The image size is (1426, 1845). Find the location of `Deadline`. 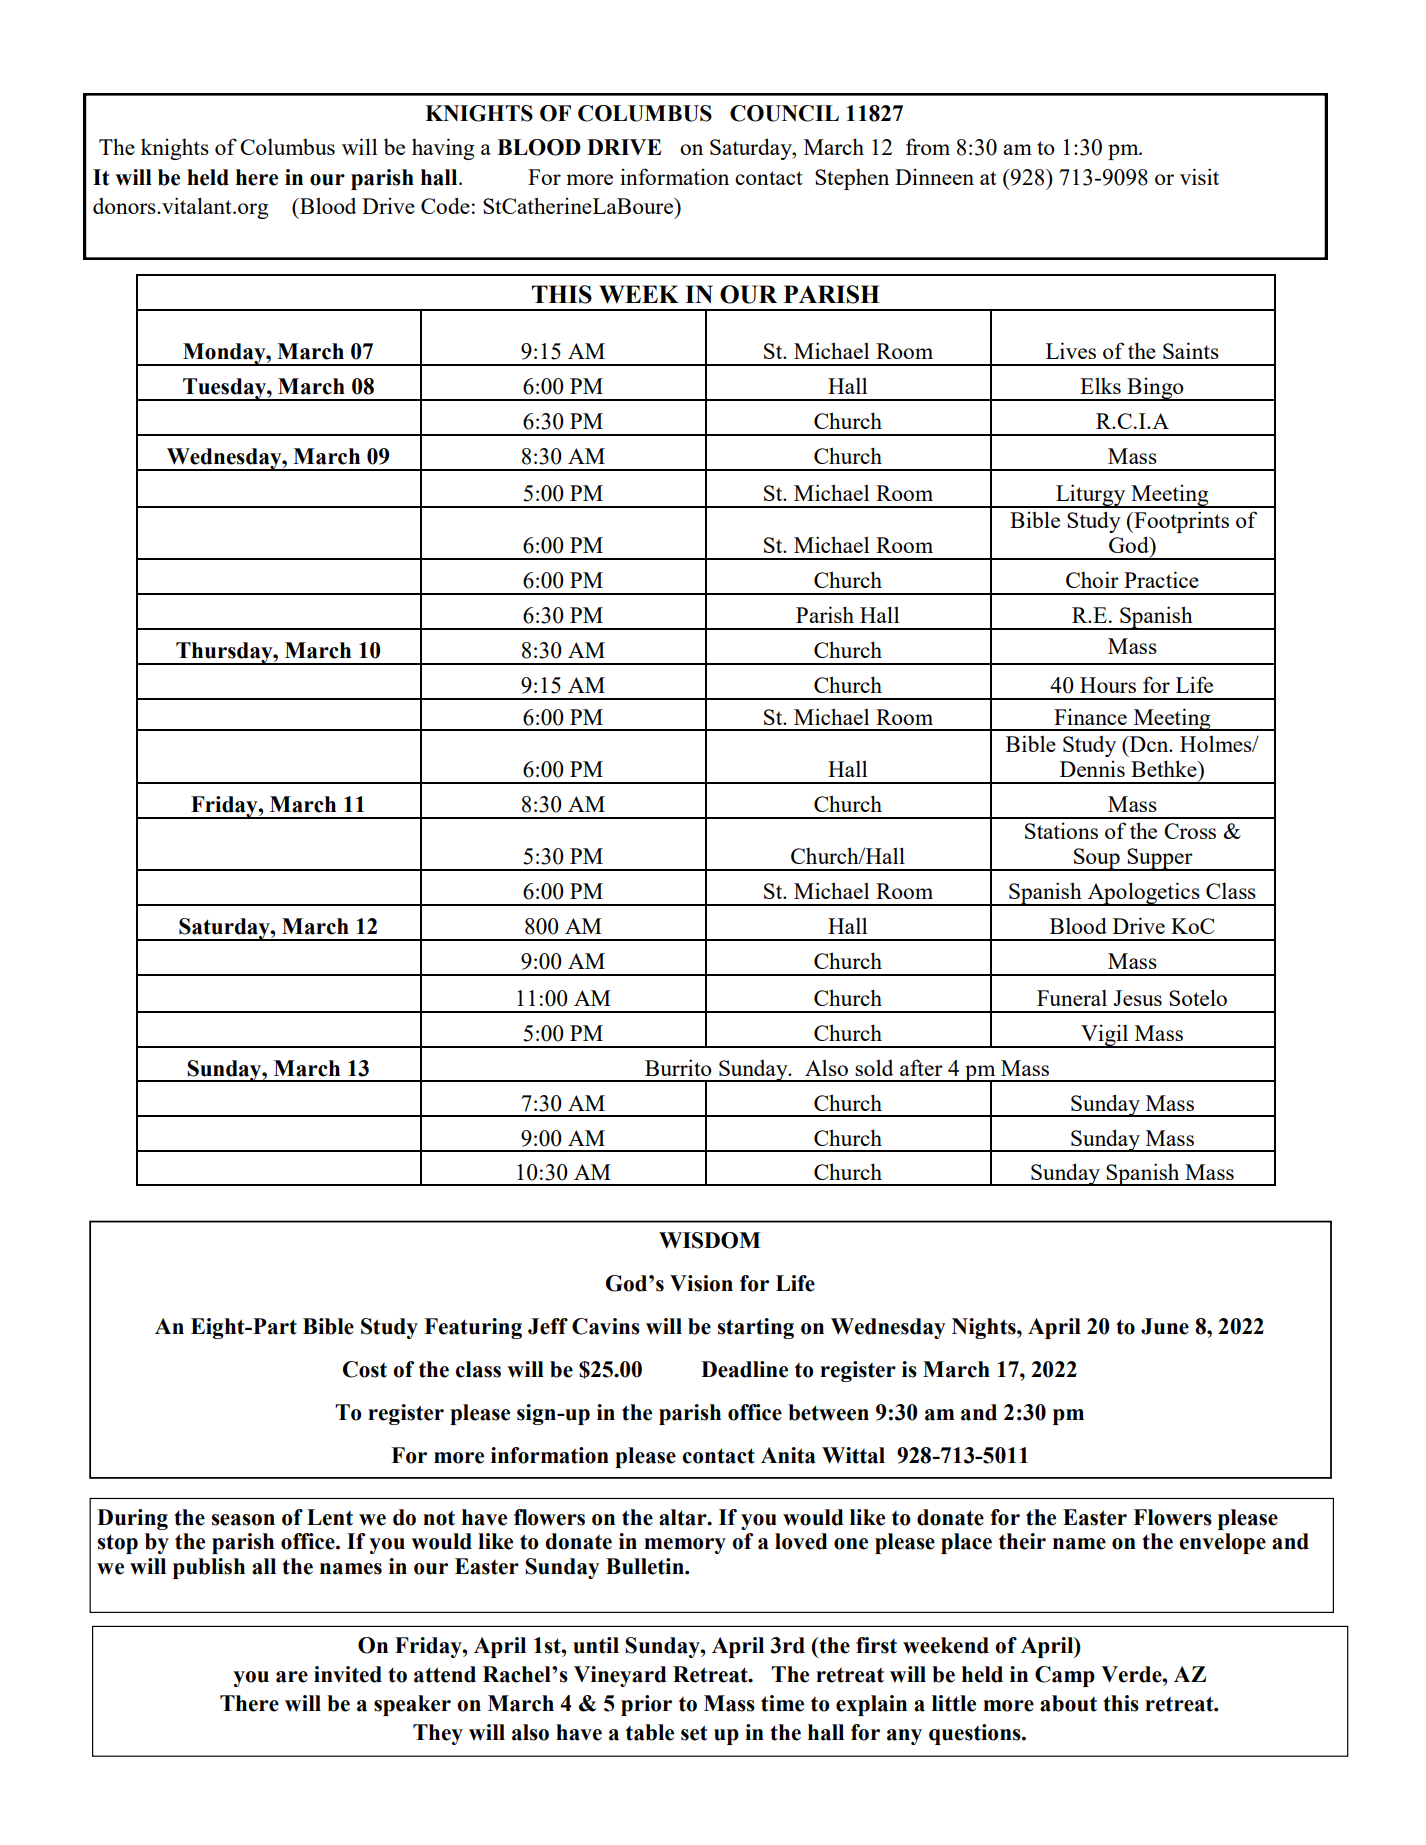

Deadline is located at coordinates (744, 1369).
